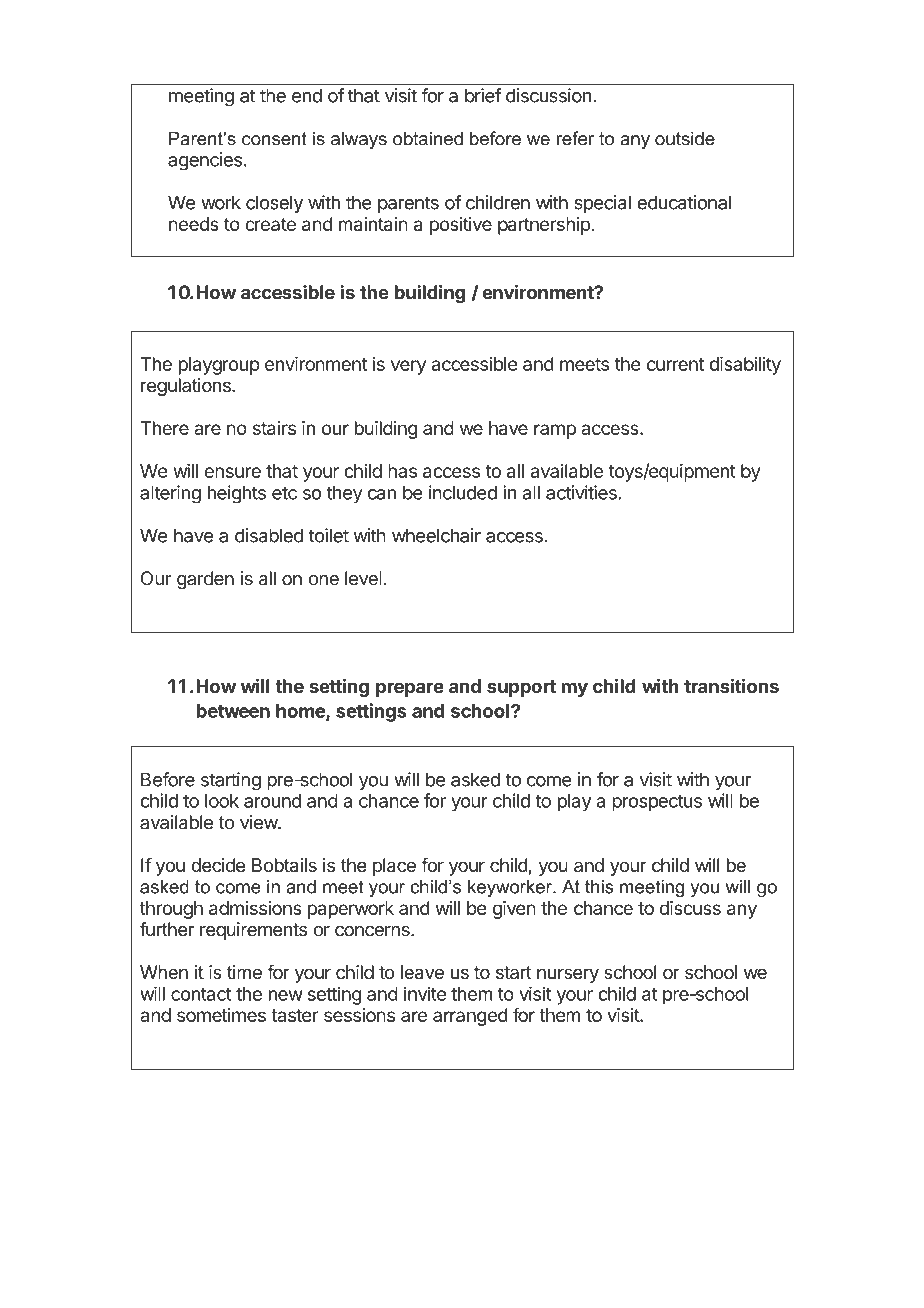  I want to click on garden, so click(205, 580).
